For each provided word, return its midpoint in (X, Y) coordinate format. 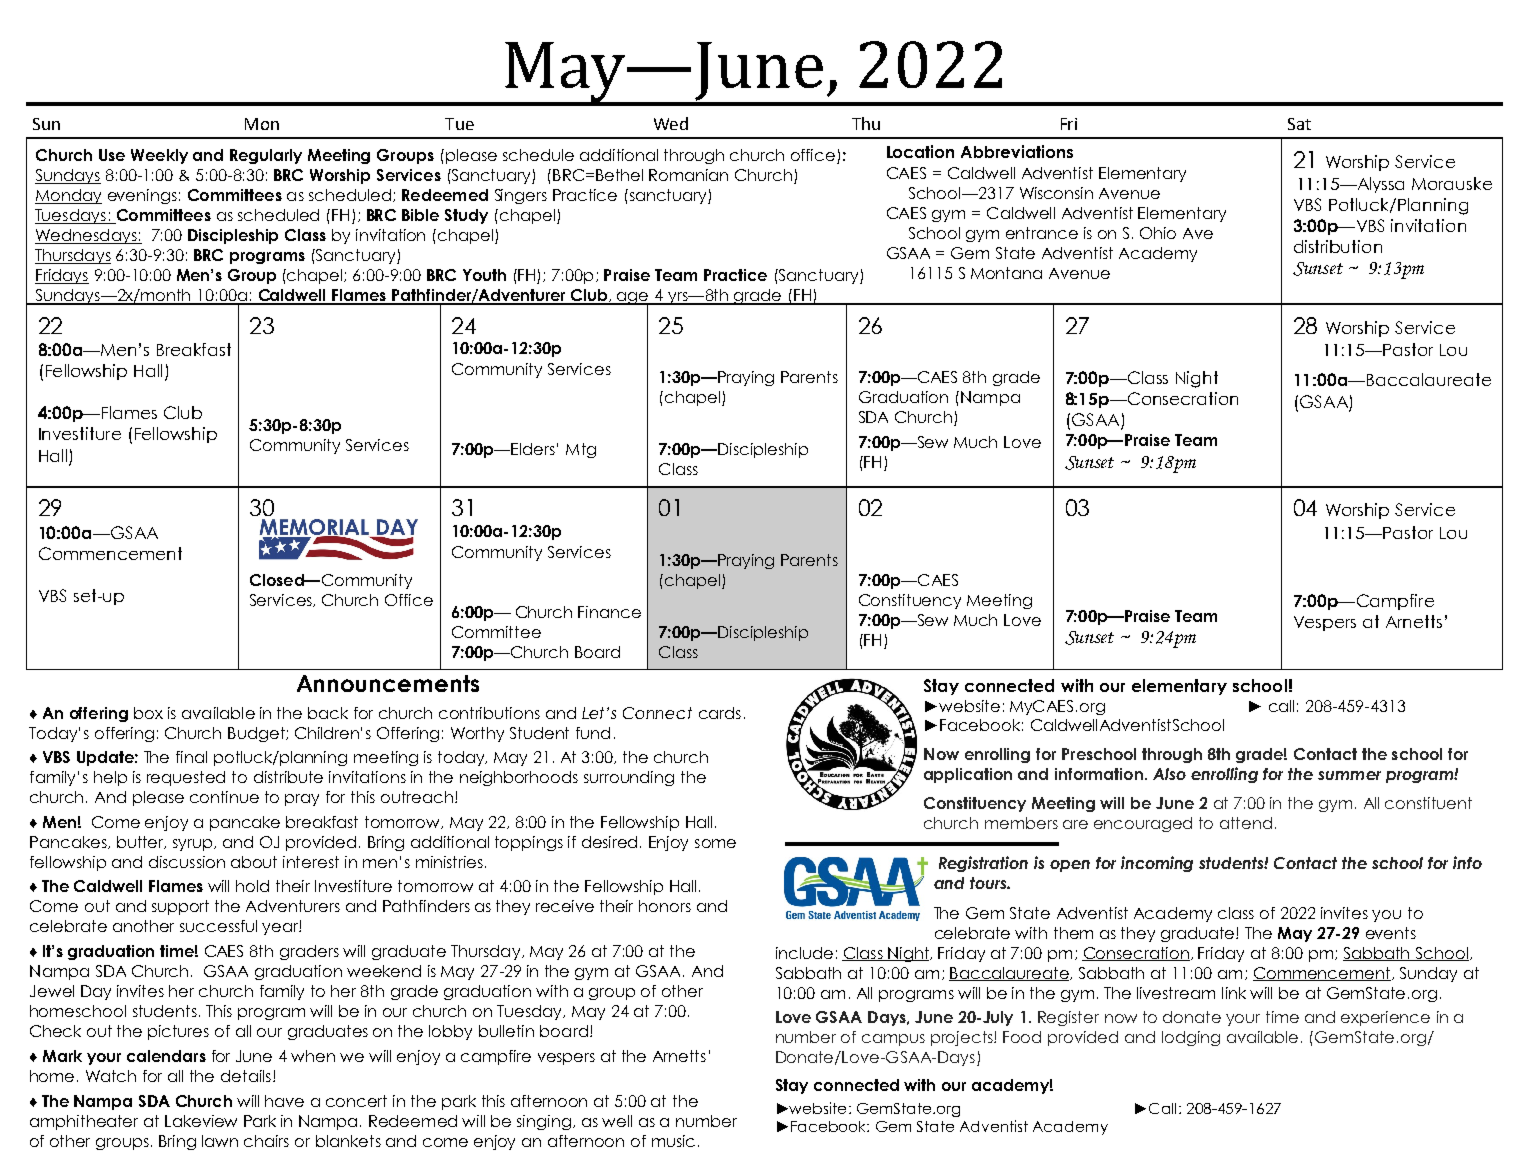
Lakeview (201, 1121)
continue (224, 797)
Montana (1006, 273)
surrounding (629, 778)
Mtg (581, 450)
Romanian (688, 175)
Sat (1299, 124)
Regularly (266, 156)
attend (1246, 823)
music (673, 1141)
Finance (609, 612)
